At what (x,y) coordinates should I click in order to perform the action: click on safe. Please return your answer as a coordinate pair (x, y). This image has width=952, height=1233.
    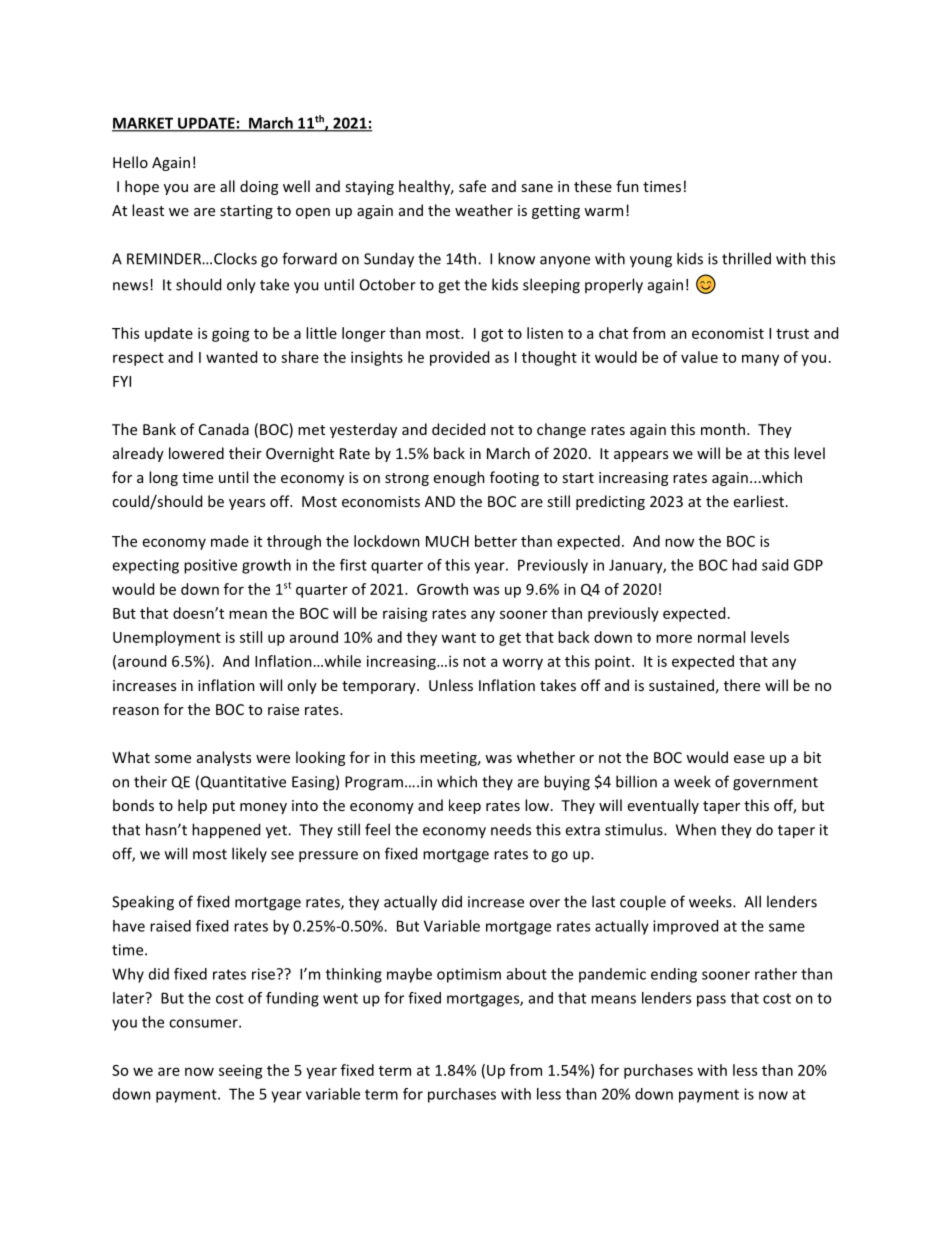
    Looking at the image, I should click on (472, 186).
